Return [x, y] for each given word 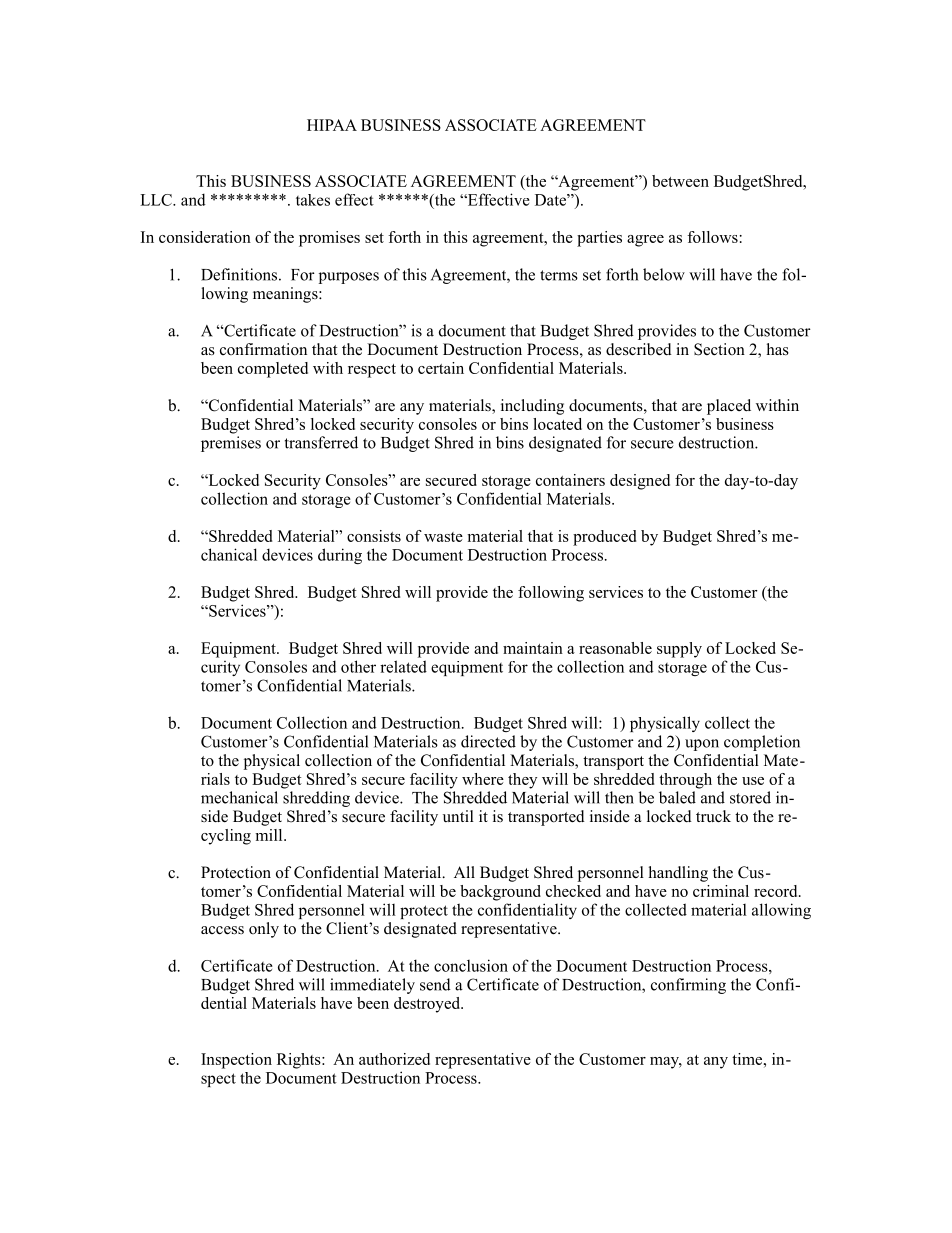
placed [729, 407]
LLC [157, 200]
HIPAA [332, 125]
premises [231, 444]
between [680, 181]
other [358, 666]
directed [488, 741]
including [532, 407]
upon [702, 745]
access [222, 930]
